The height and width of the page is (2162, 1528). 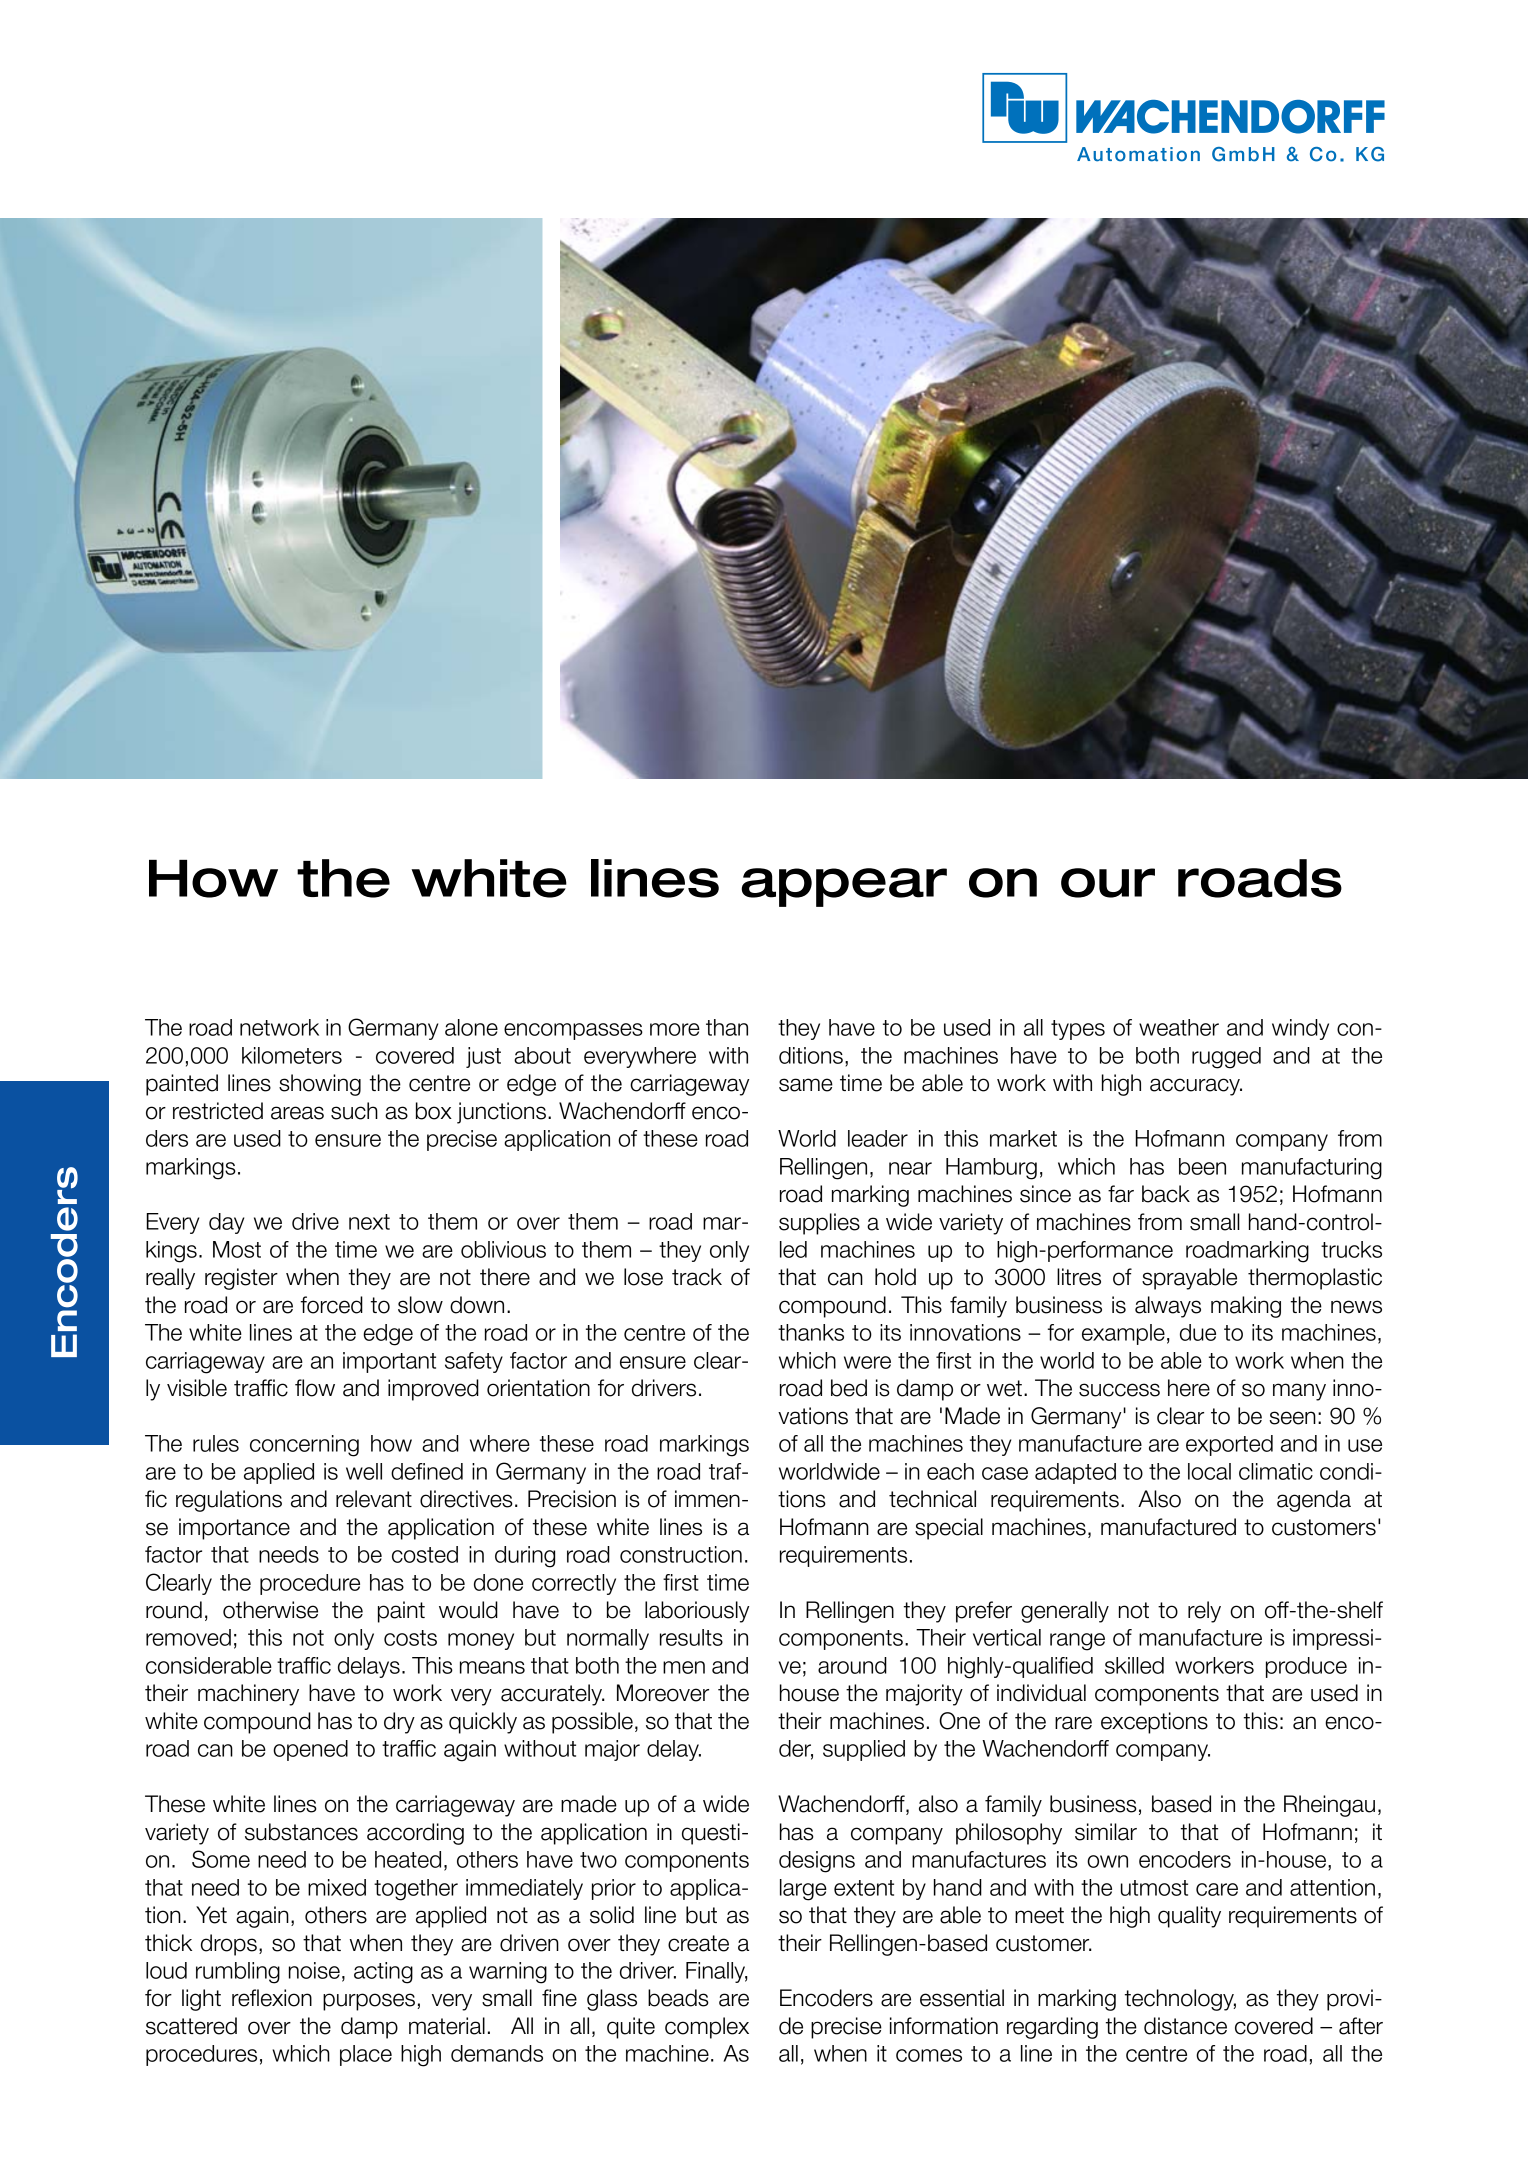 What do you see at coordinates (369, 2002) in the page?
I see `purposes` at bounding box center [369, 2002].
